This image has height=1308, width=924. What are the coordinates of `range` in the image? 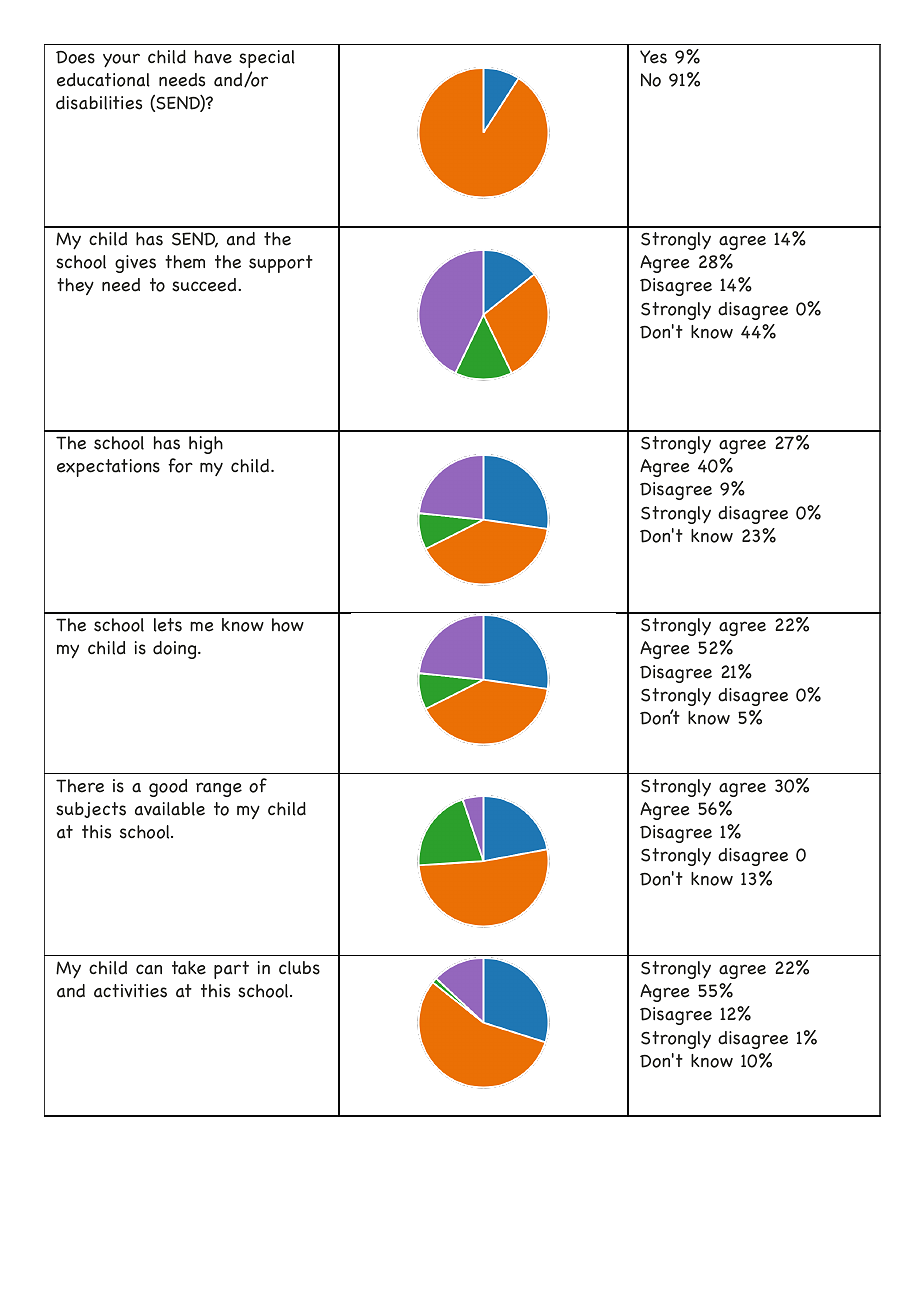 It's located at (219, 789).
